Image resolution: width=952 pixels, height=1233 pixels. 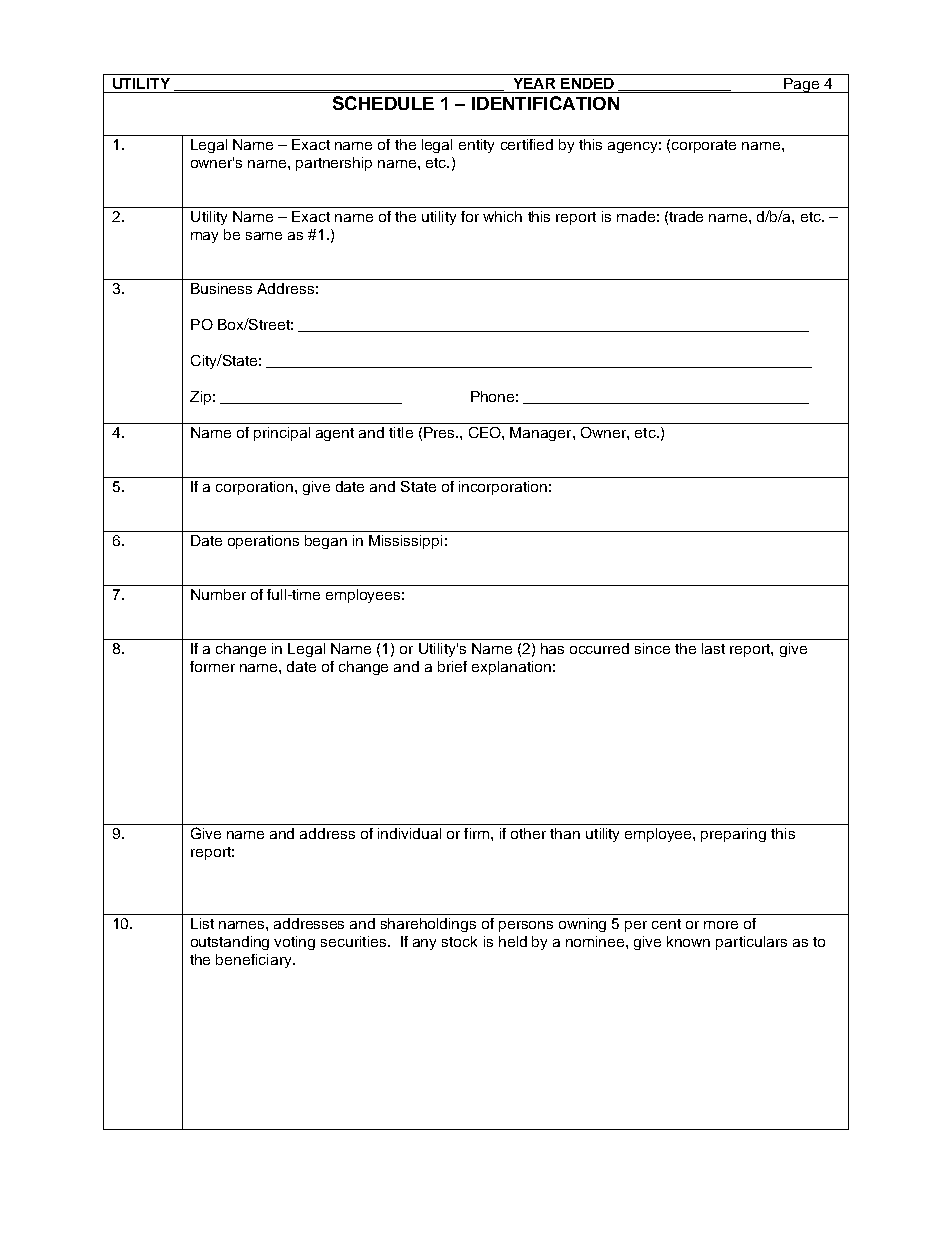 I want to click on corporate, so click(x=704, y=146).
